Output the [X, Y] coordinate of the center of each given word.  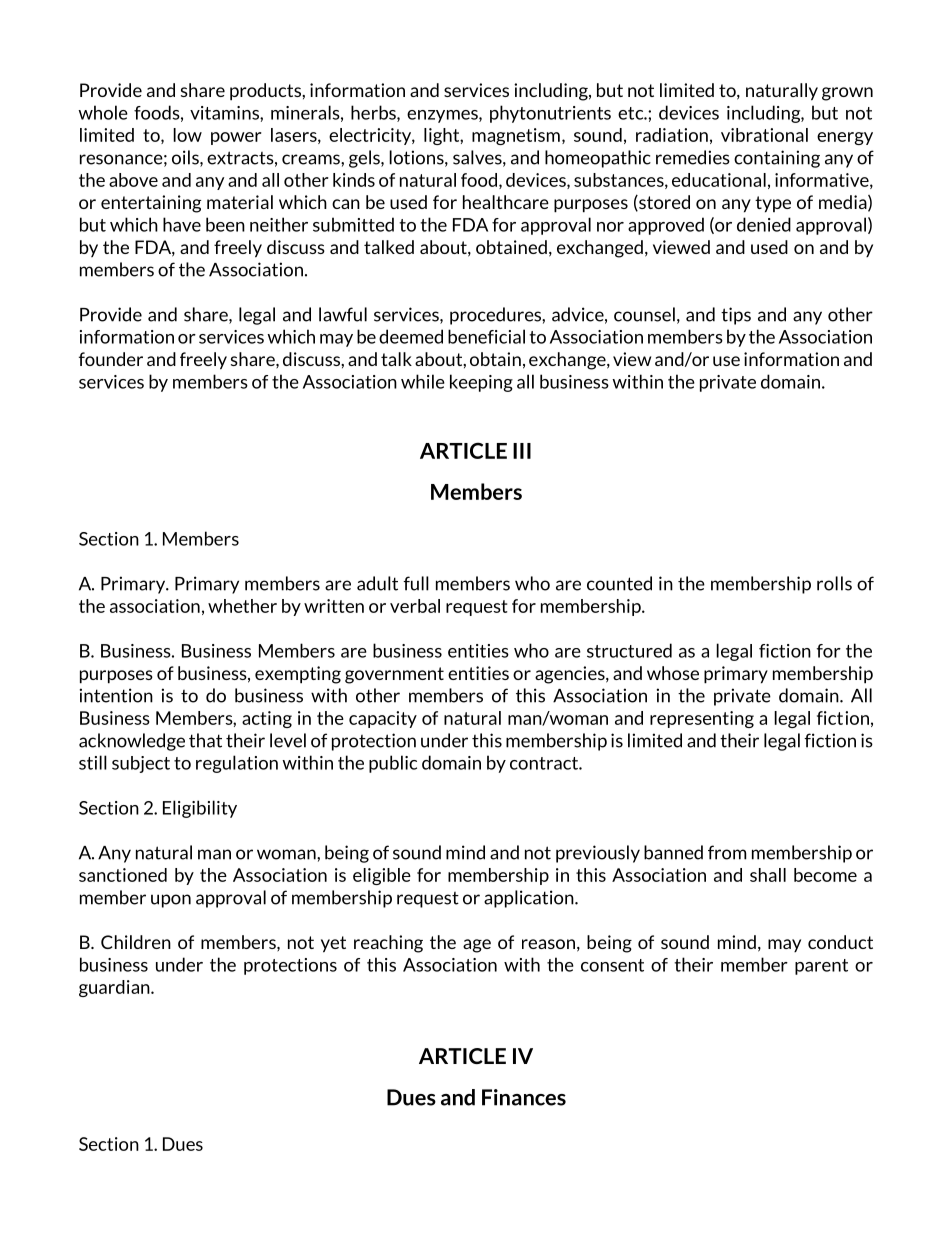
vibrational [764, 135]
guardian [115, 988]
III [522, 451]
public [393, 764]
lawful [343, 314]
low [187, 135]
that [205, 740]
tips [736, 316]
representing [702, 719]
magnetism [516, 136]
